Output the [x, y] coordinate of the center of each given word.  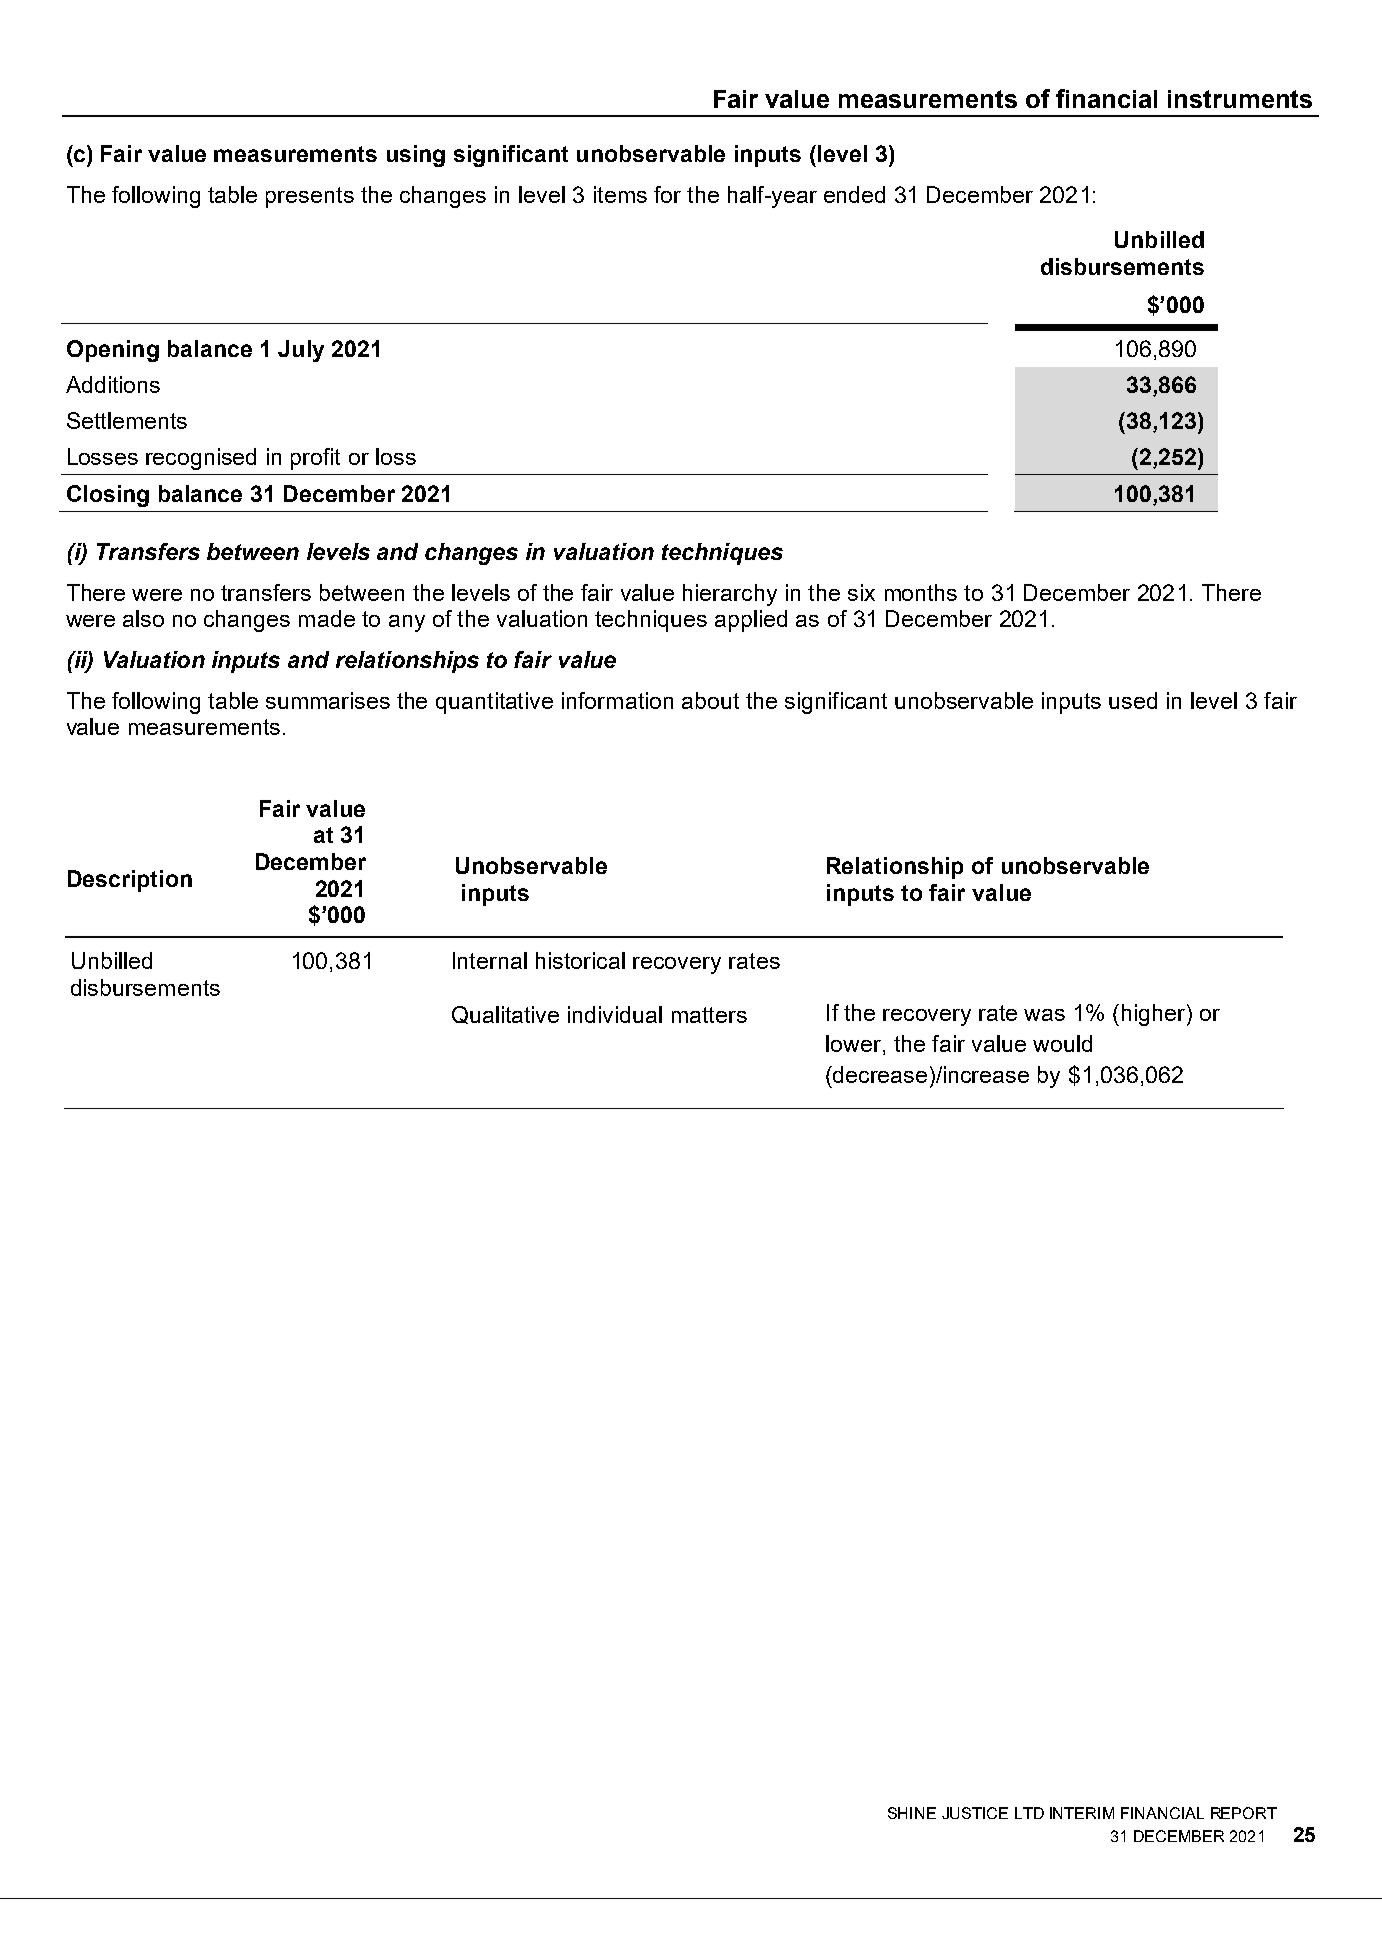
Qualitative [505, 1015]
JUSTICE [975, 1813]
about [710, 700]
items [620, 194]
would [1062, 1043]
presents [310, 197]
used [1133, 700]
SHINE [912, 1813]
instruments [1240, 99]
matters [709, 1015]
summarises [328, 700]
